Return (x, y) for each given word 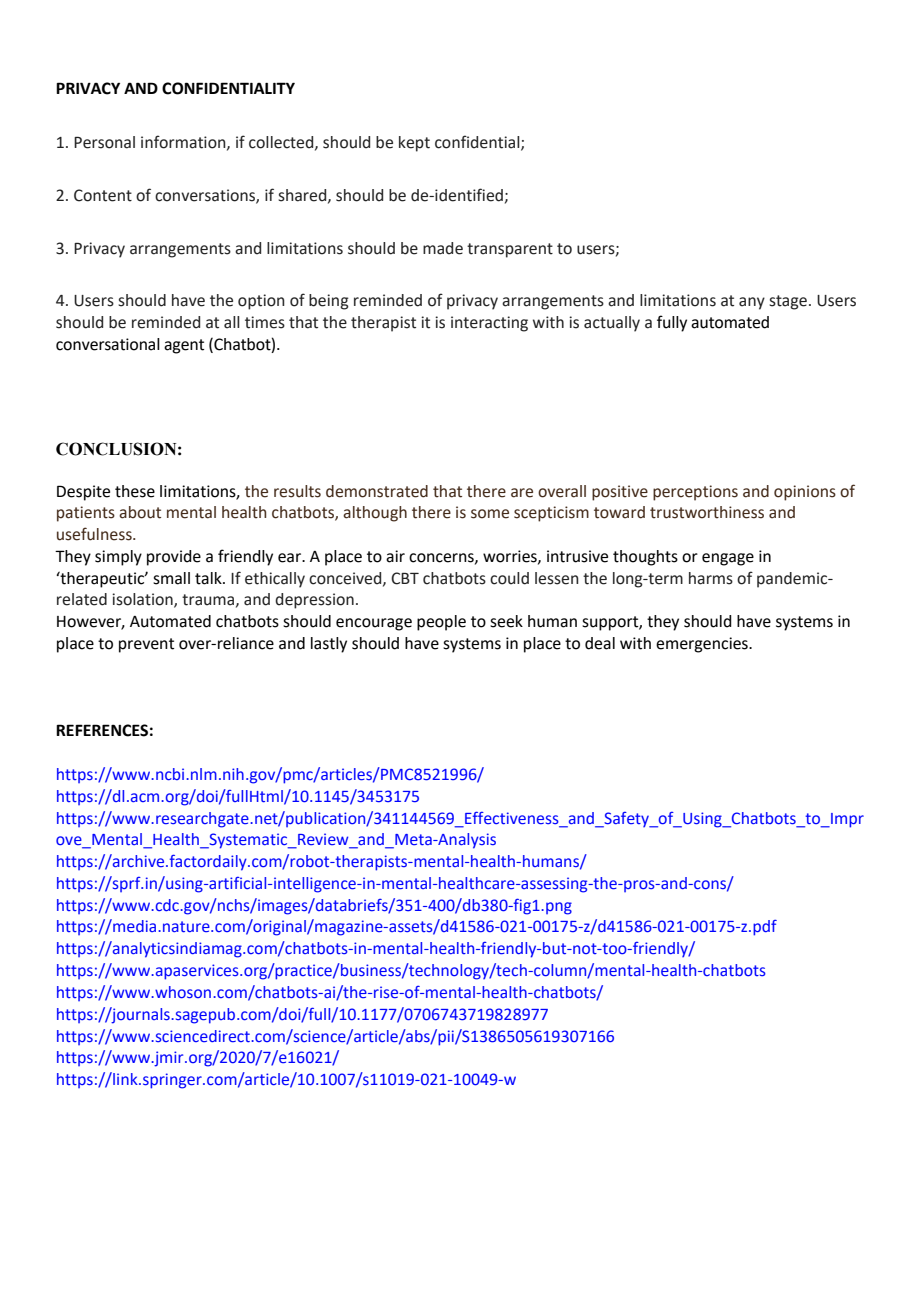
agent (184, 346)
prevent (146, 645)
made (443, 248)
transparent (510, 250)
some (490, 514)
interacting (489, 324)
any (752, 303)
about (140, 512)
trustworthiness (707, 512)
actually (612, 324)
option (261, 302)
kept (414, 144)
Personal (104, 142)
